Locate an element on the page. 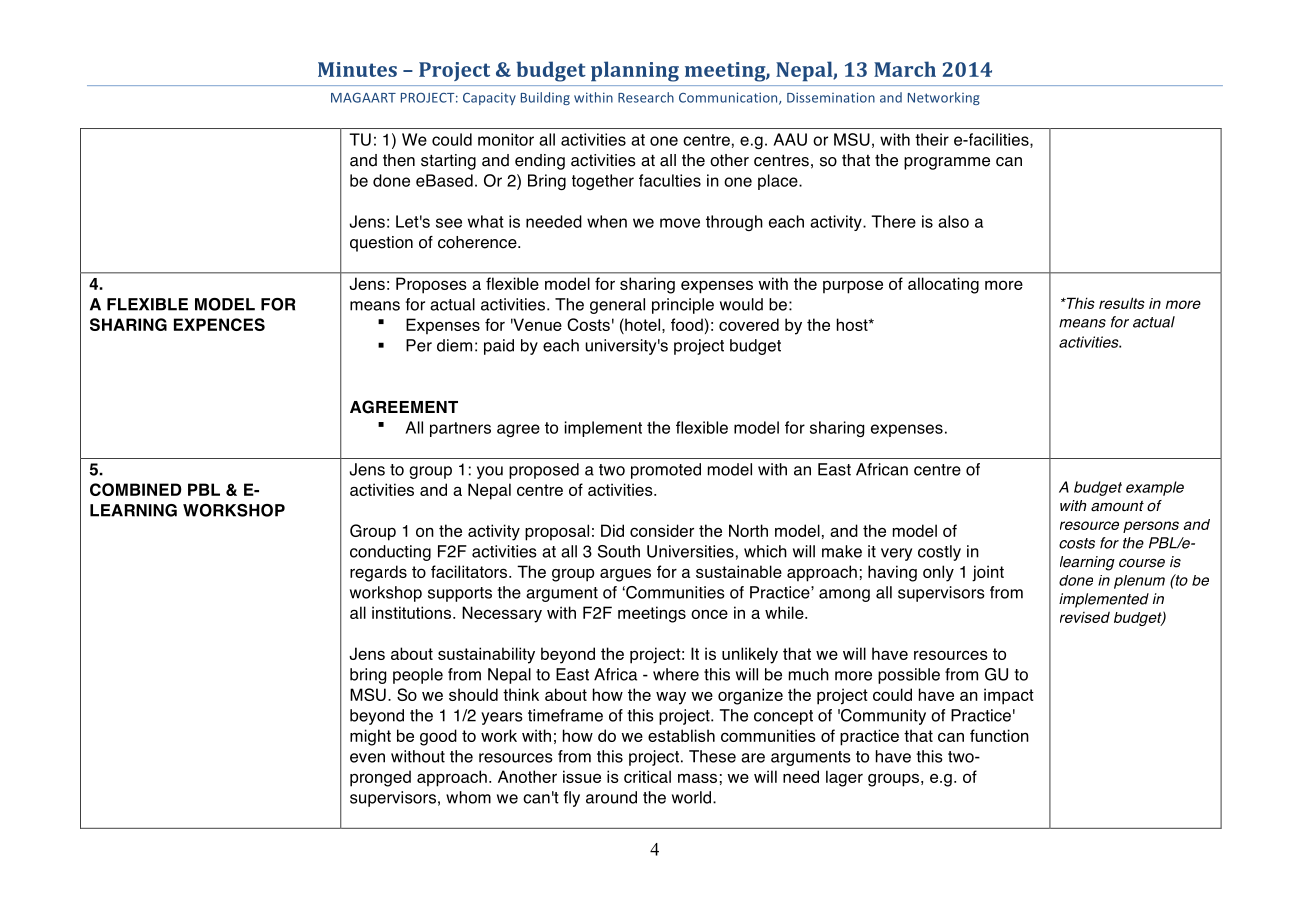  food is located at coordinates (687, 324).
